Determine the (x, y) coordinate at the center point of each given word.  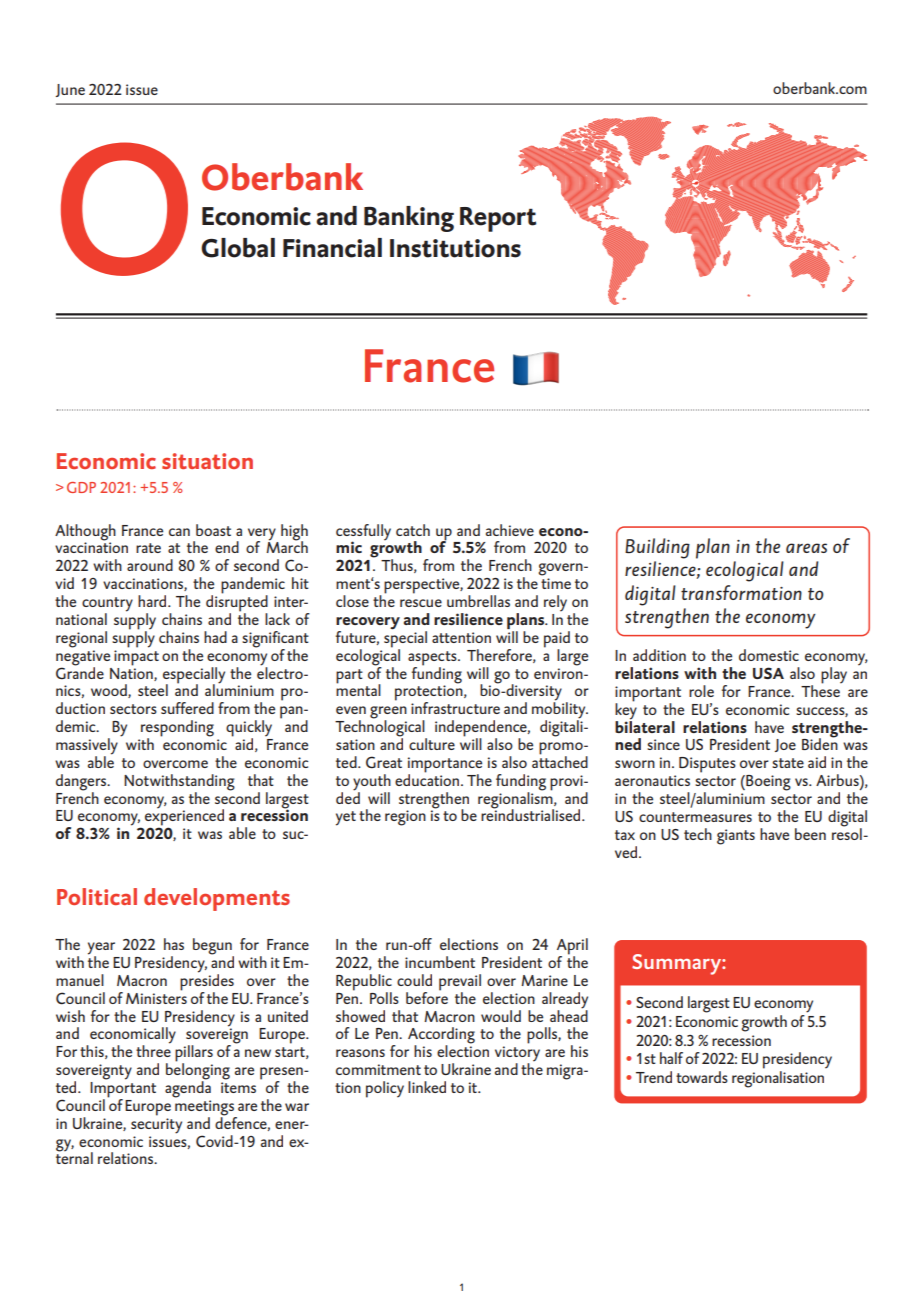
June (70, 90)
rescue (421, 603)
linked (427, 1087)
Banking (409, 219)
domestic (769, 655)
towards (702, 1077)
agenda (188, 1088)
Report (498, 219)
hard (153, 601)
